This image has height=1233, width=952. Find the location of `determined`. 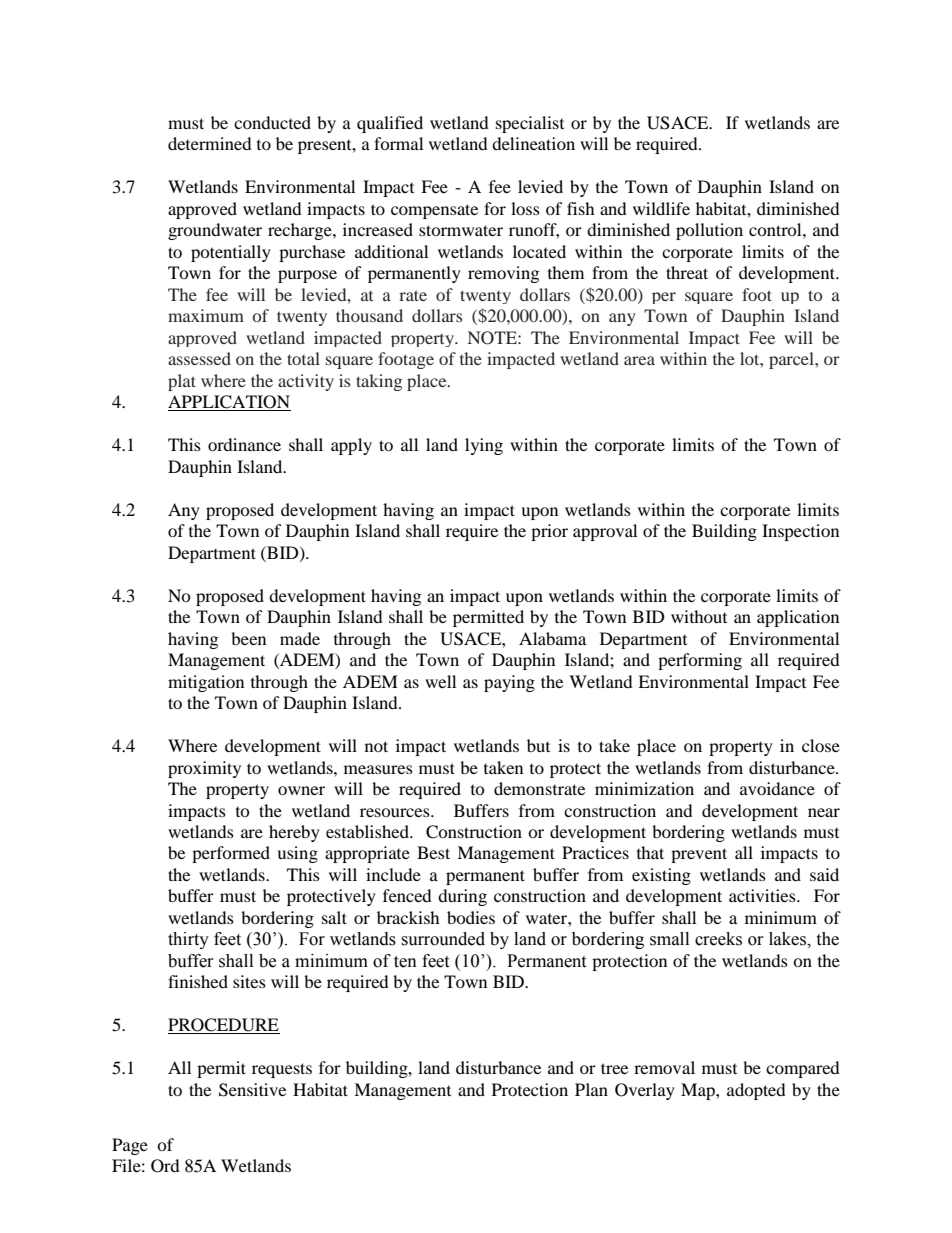

determined is located at coordinates (210, 143).
